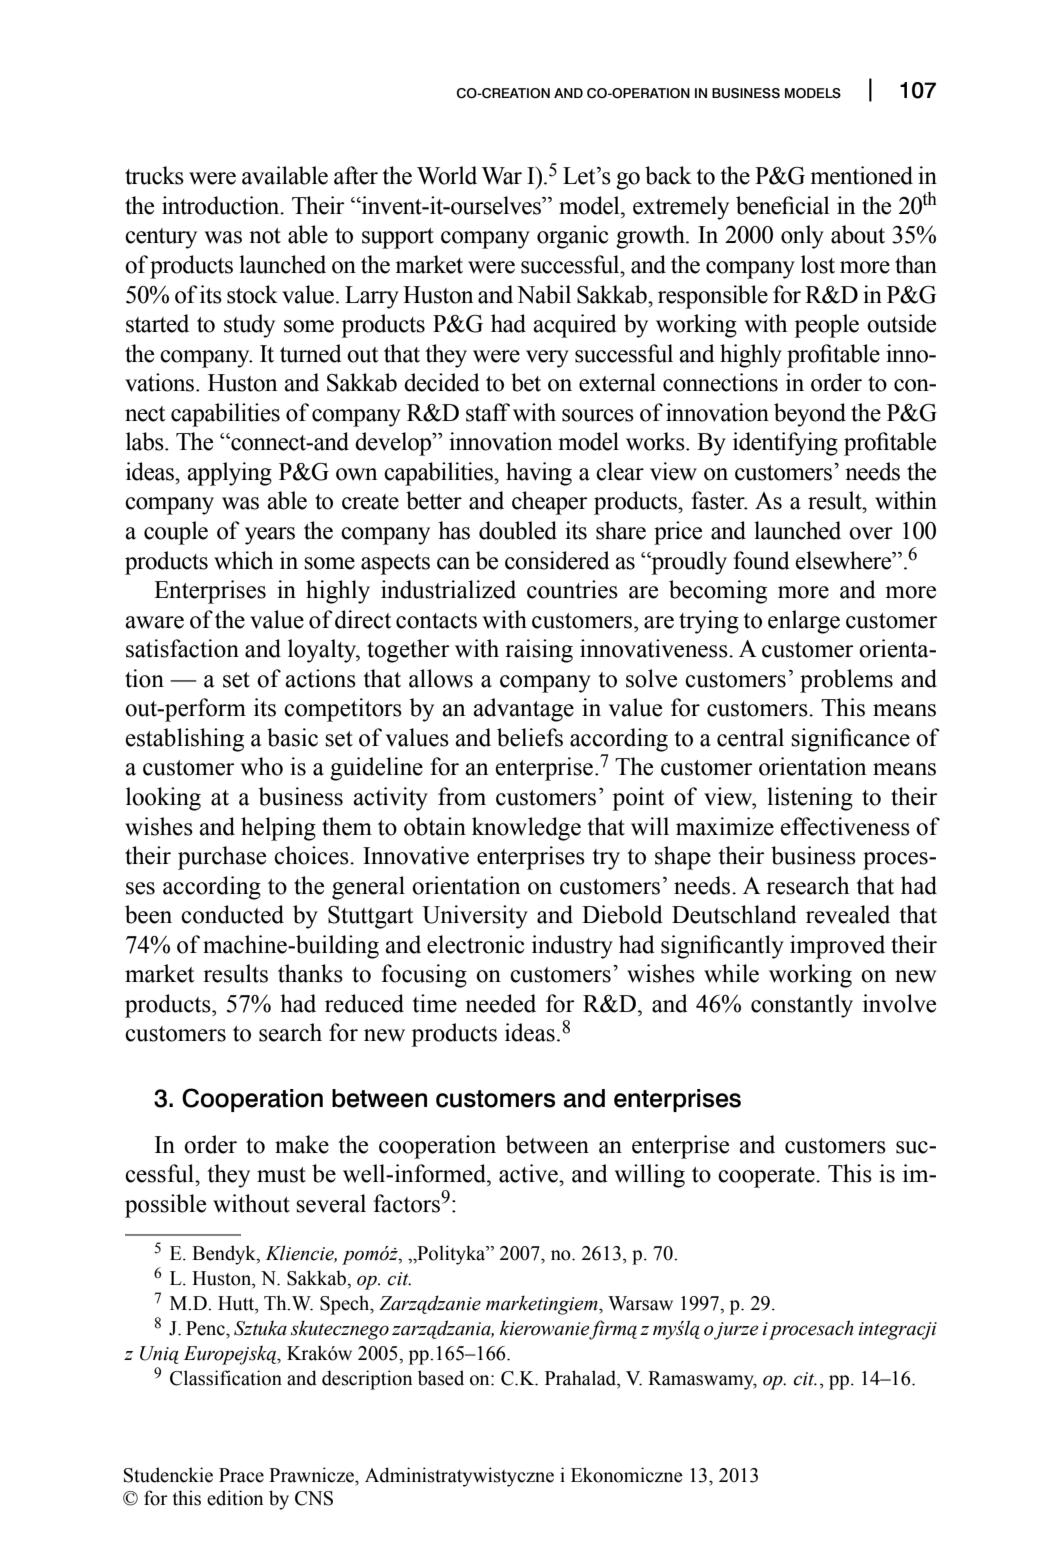 This screenshot has height=1552, width=1062. Describe the element at coordinates (265, 236) in the screenshot. I see `not` at that location.
